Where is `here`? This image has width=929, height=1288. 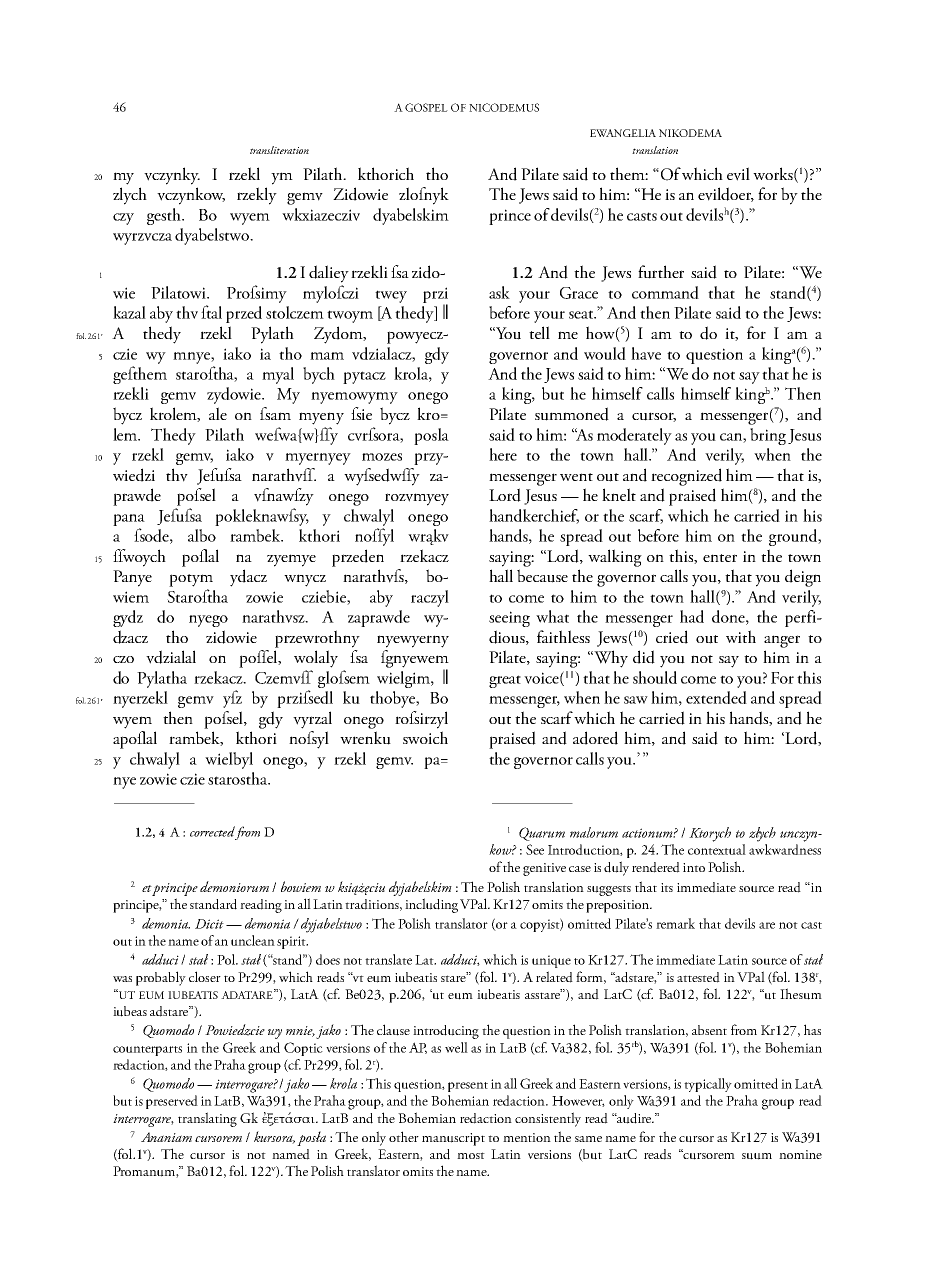
here is located at coordinates (503, 454).
